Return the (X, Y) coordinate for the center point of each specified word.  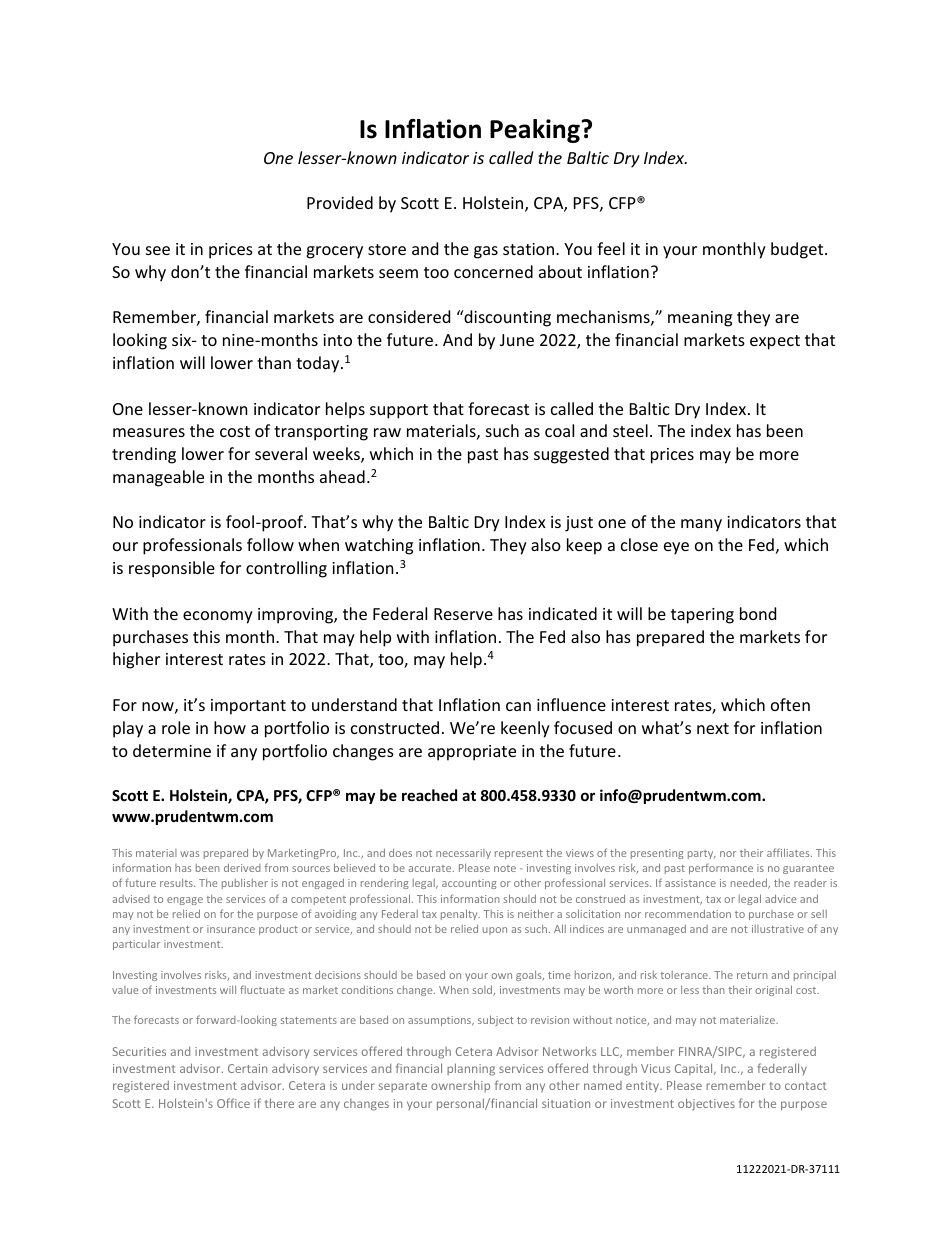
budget (798, 250)
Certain (247, 1068)
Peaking (535, 131)
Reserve (463, 614)
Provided (340, 202)
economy (218, 617)
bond (758, 613)
